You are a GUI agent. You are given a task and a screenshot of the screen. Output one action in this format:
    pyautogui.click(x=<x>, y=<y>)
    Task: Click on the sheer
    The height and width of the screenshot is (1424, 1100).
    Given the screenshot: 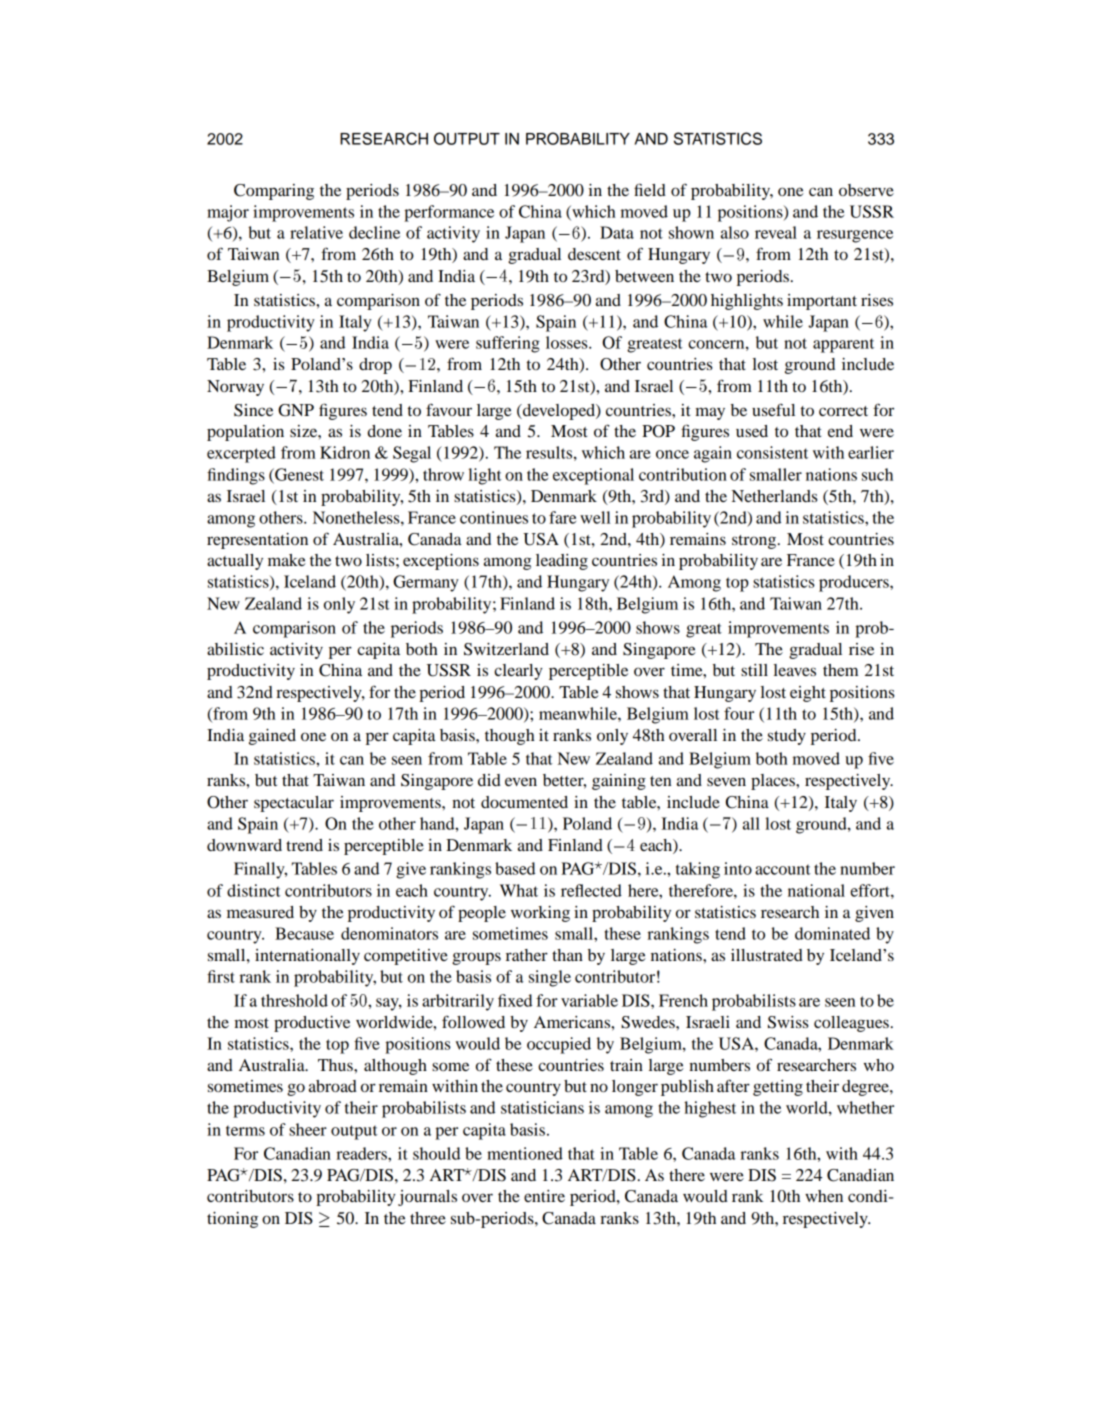 What is the action you would take?
    pyautogui.click(x=308, y=1129)
